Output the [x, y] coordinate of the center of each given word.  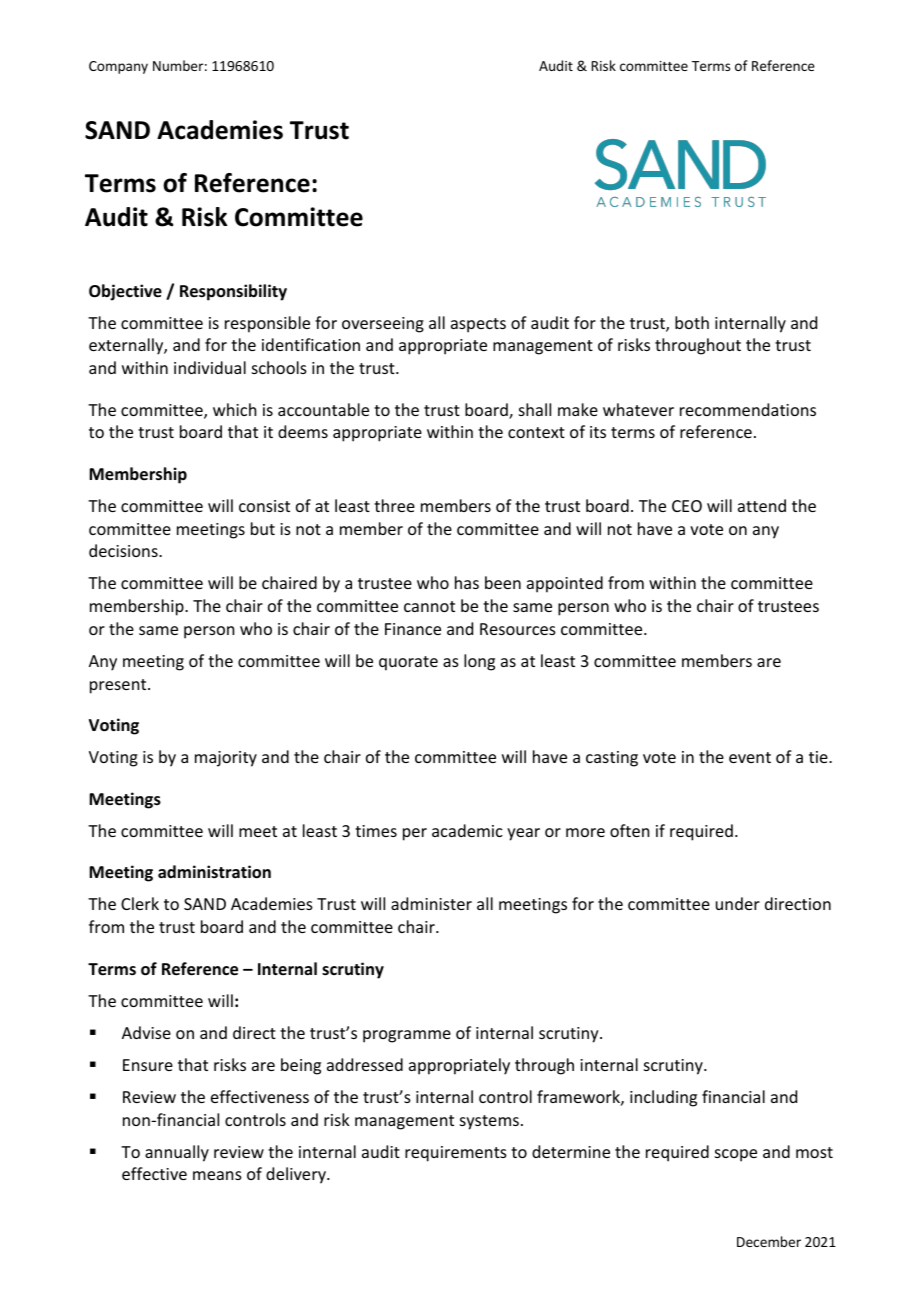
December [769, 1241]
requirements [456, 1154]
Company [118, 67]
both [692, 322]
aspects [478, 325]
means [217, 1175]
